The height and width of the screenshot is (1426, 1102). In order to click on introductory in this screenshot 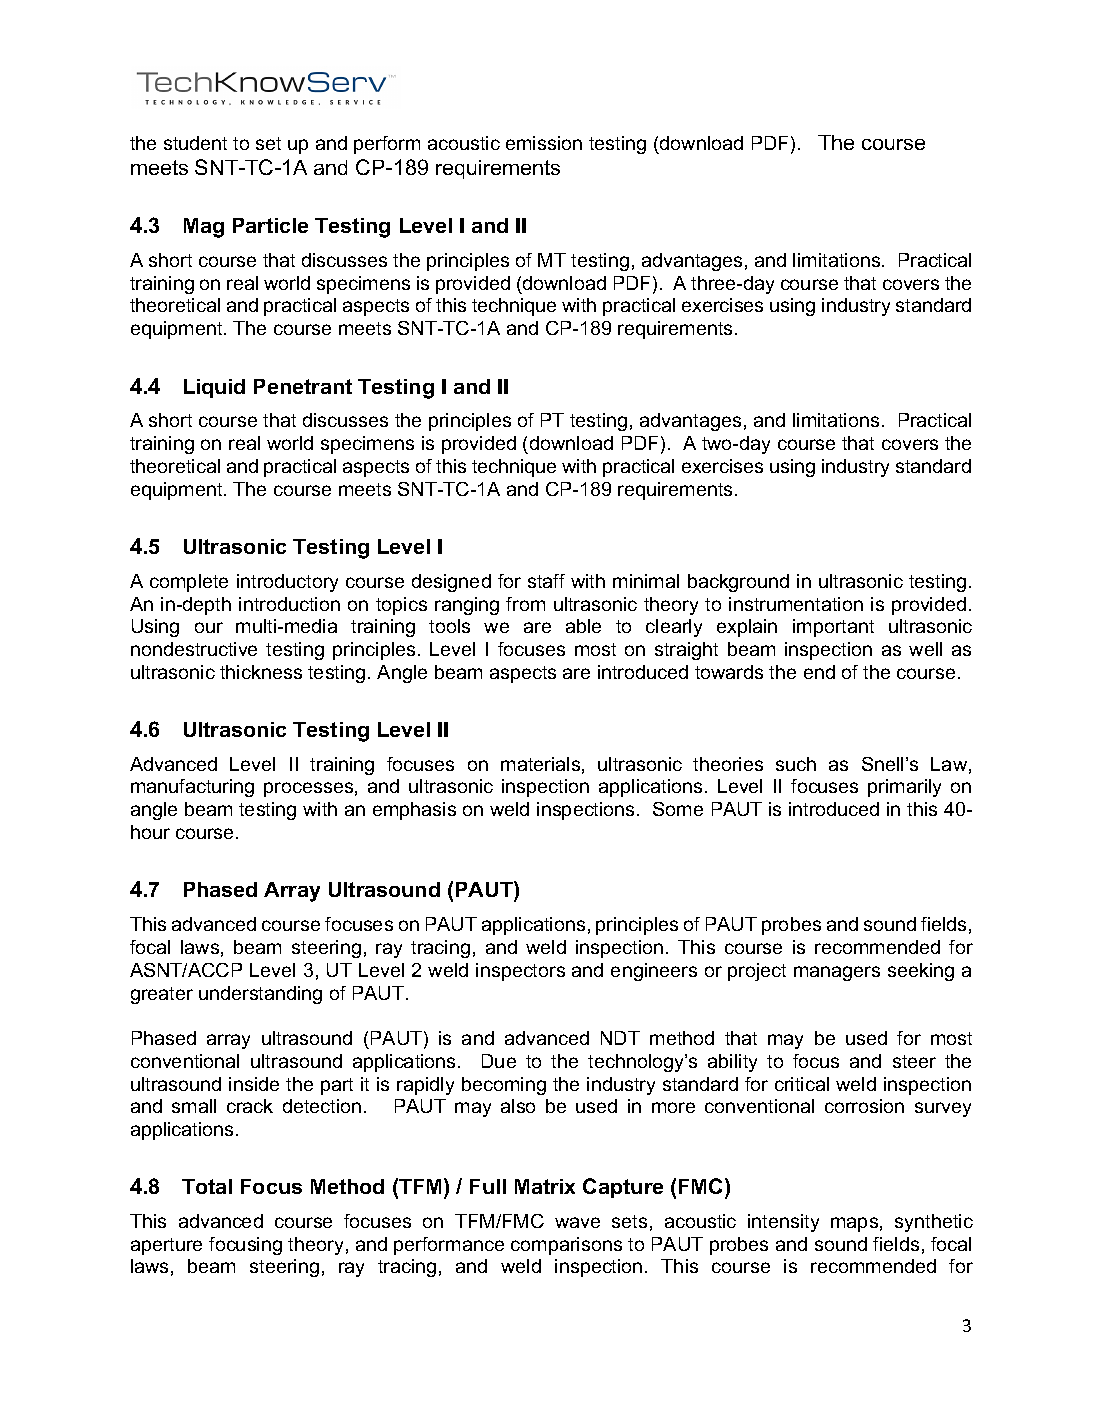, I will do `click(287, 583)`.
